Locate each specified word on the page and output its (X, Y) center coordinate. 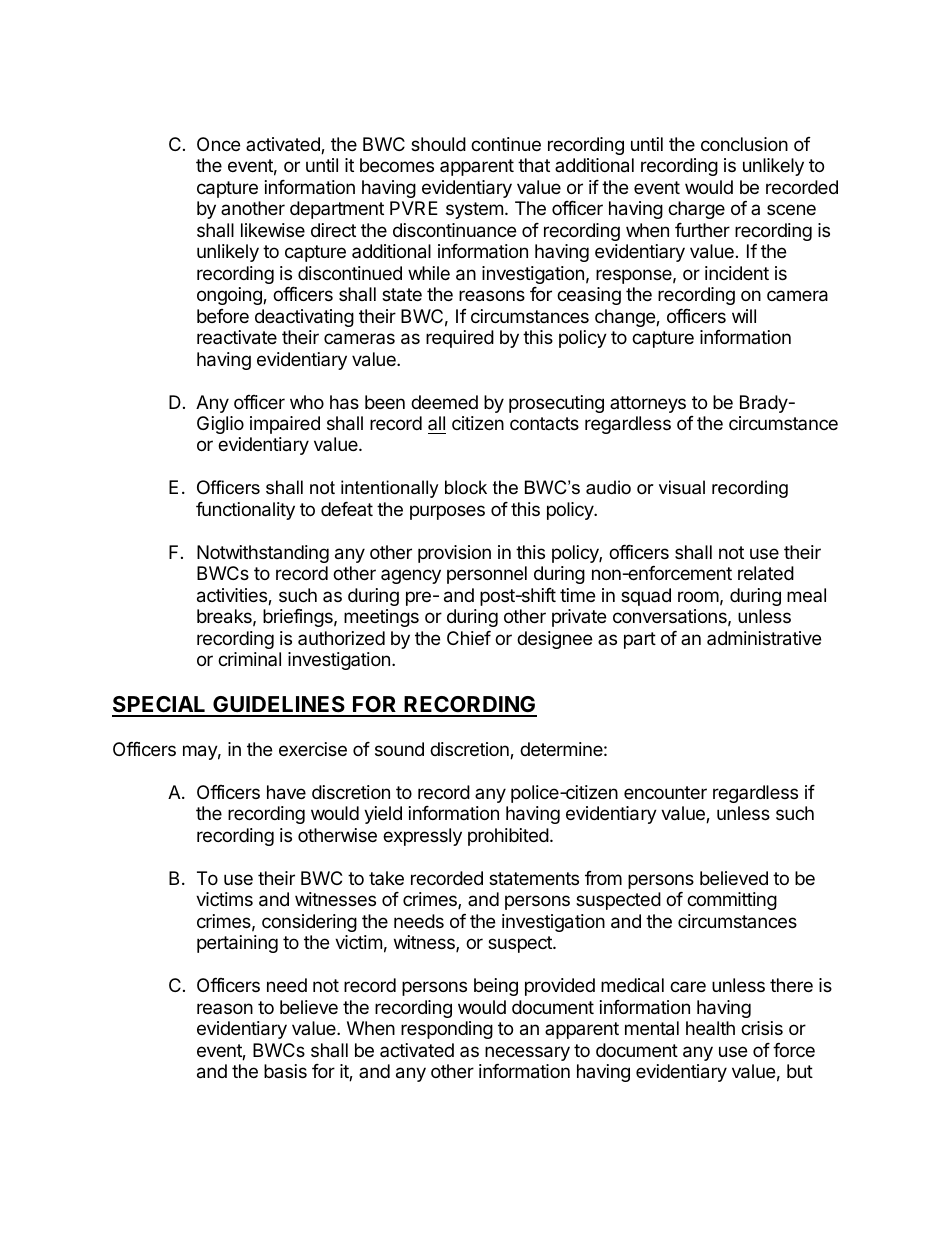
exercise (313, 749)
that (534, 165)
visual (682, 487)
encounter (665, 792)
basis (285, 1071)
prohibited (508, 837)
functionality (245, 511)
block (466, 487)
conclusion (744, 144)
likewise (273, 230)
